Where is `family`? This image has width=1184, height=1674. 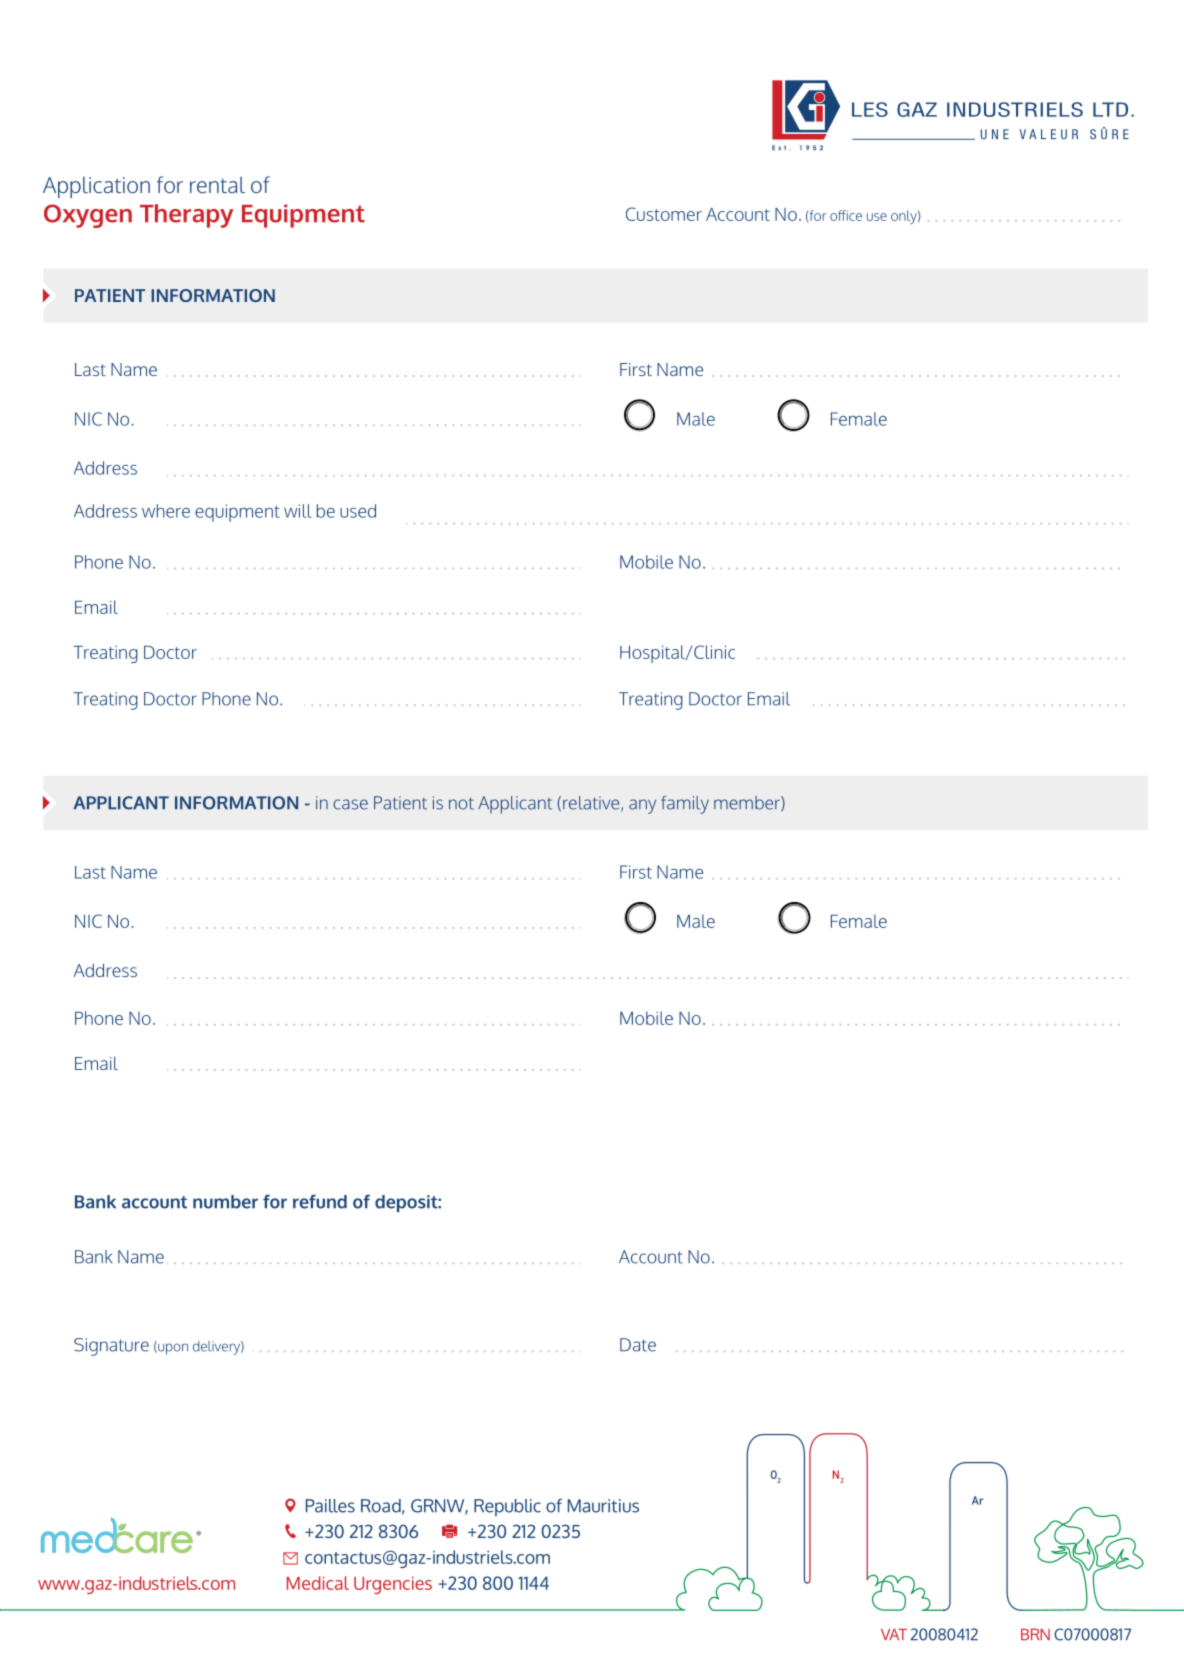
family is located at coordinates (685, 805).
